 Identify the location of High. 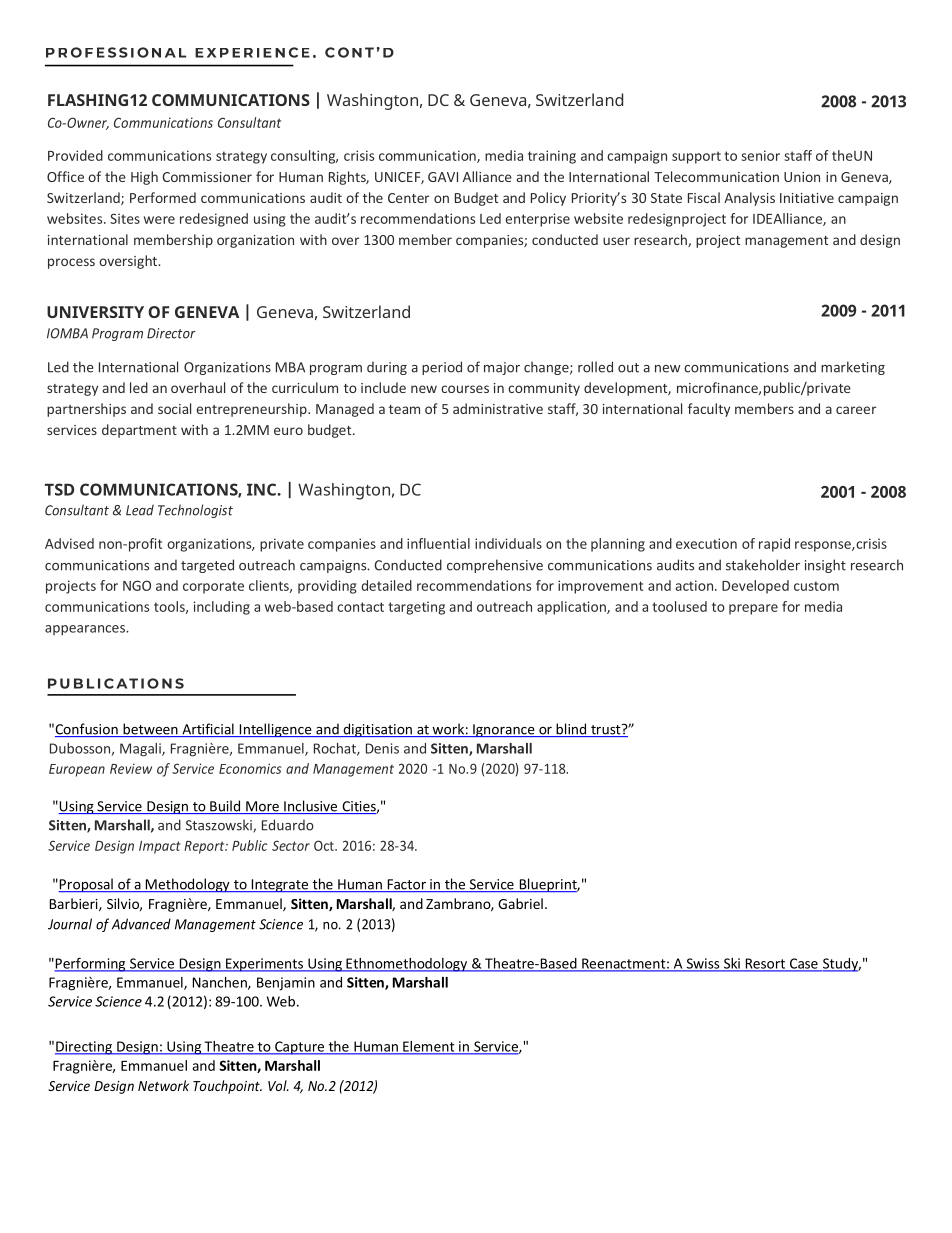
(144, 178).
